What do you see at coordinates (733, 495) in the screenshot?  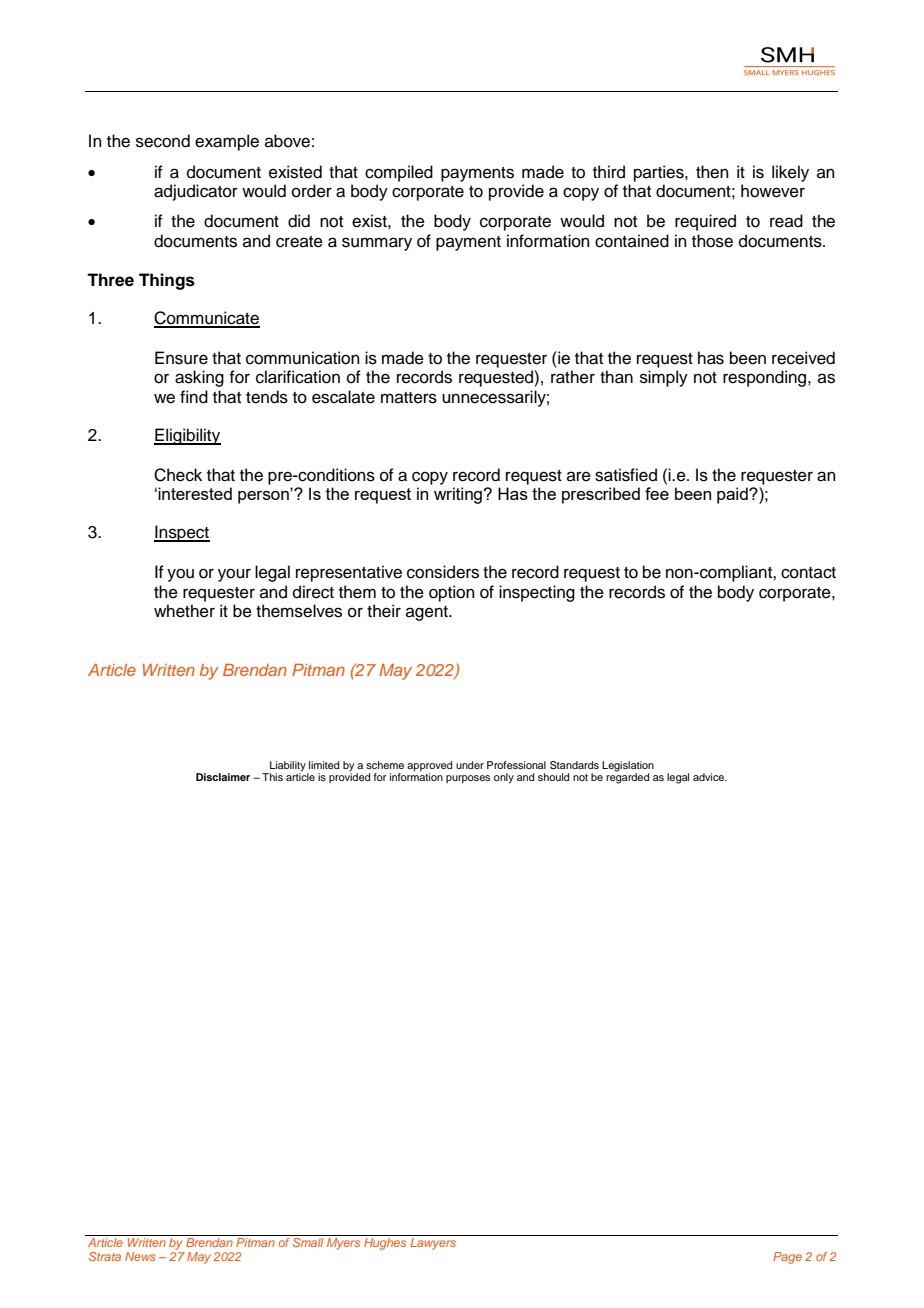 I see `paid` at bounding box center [733, 495].
